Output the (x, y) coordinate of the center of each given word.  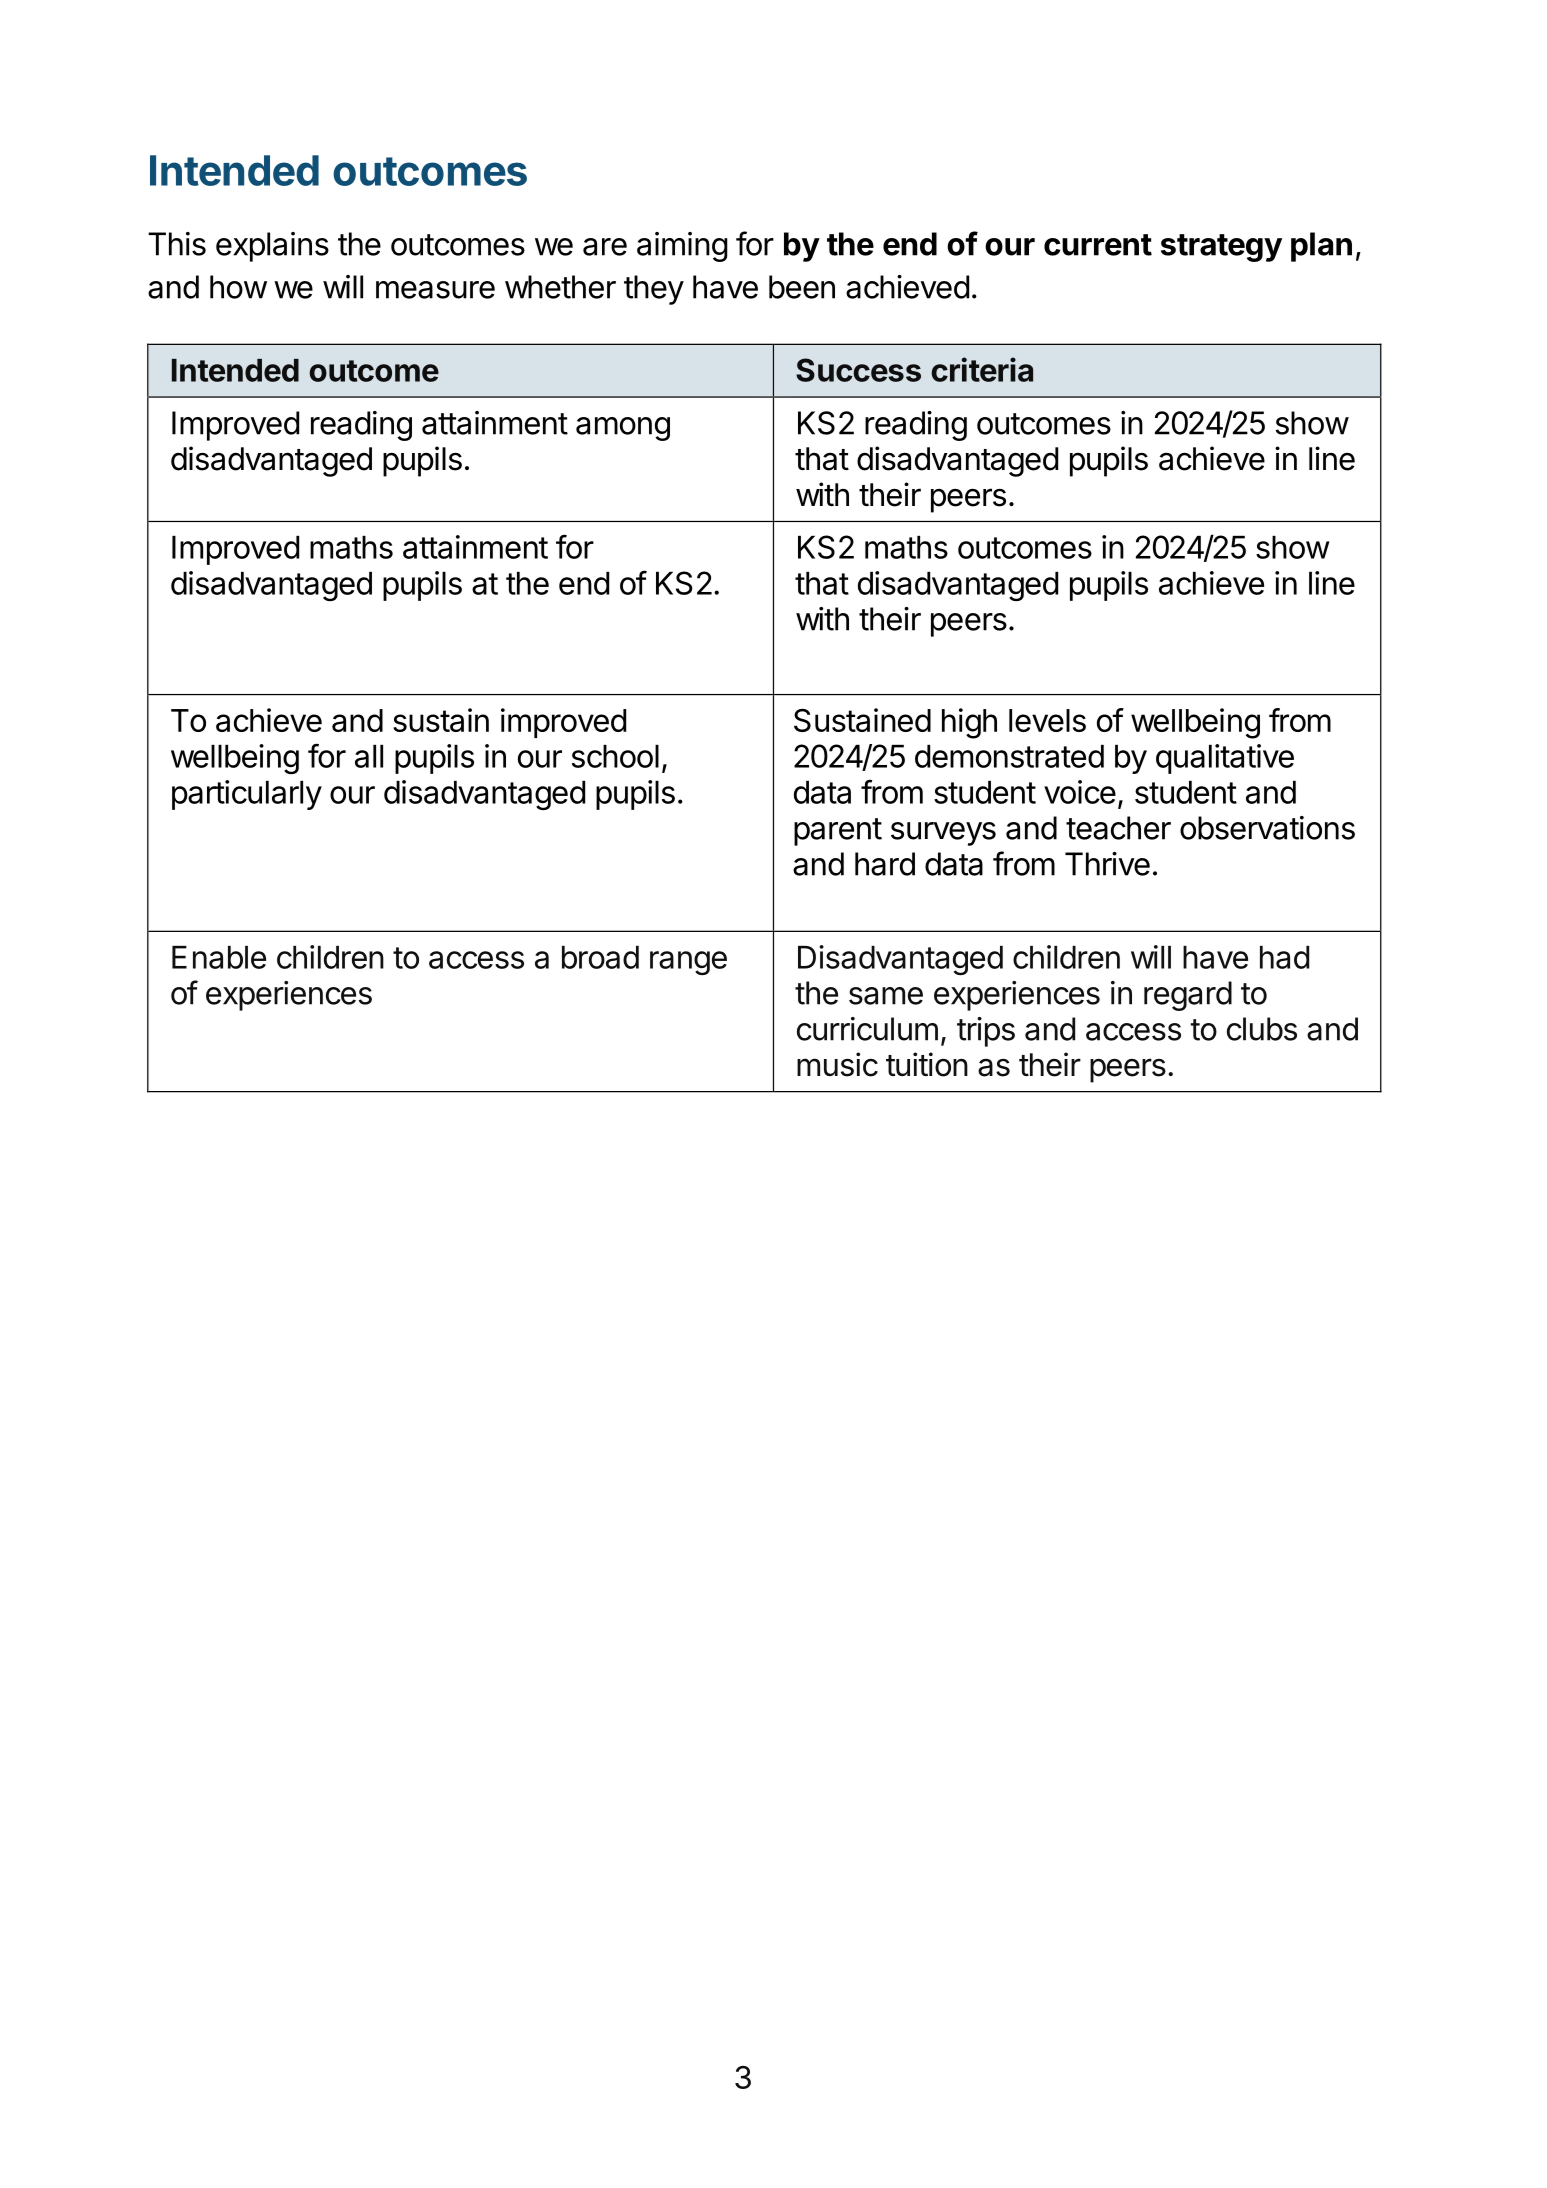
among (623, 429)
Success (858, 370)
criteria (982, 369)
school (615, 756)
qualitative (1225, 759)
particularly (247, 795)
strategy (1221, 248)
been (802, 287)
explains (272, 247)
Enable (219, 957)
